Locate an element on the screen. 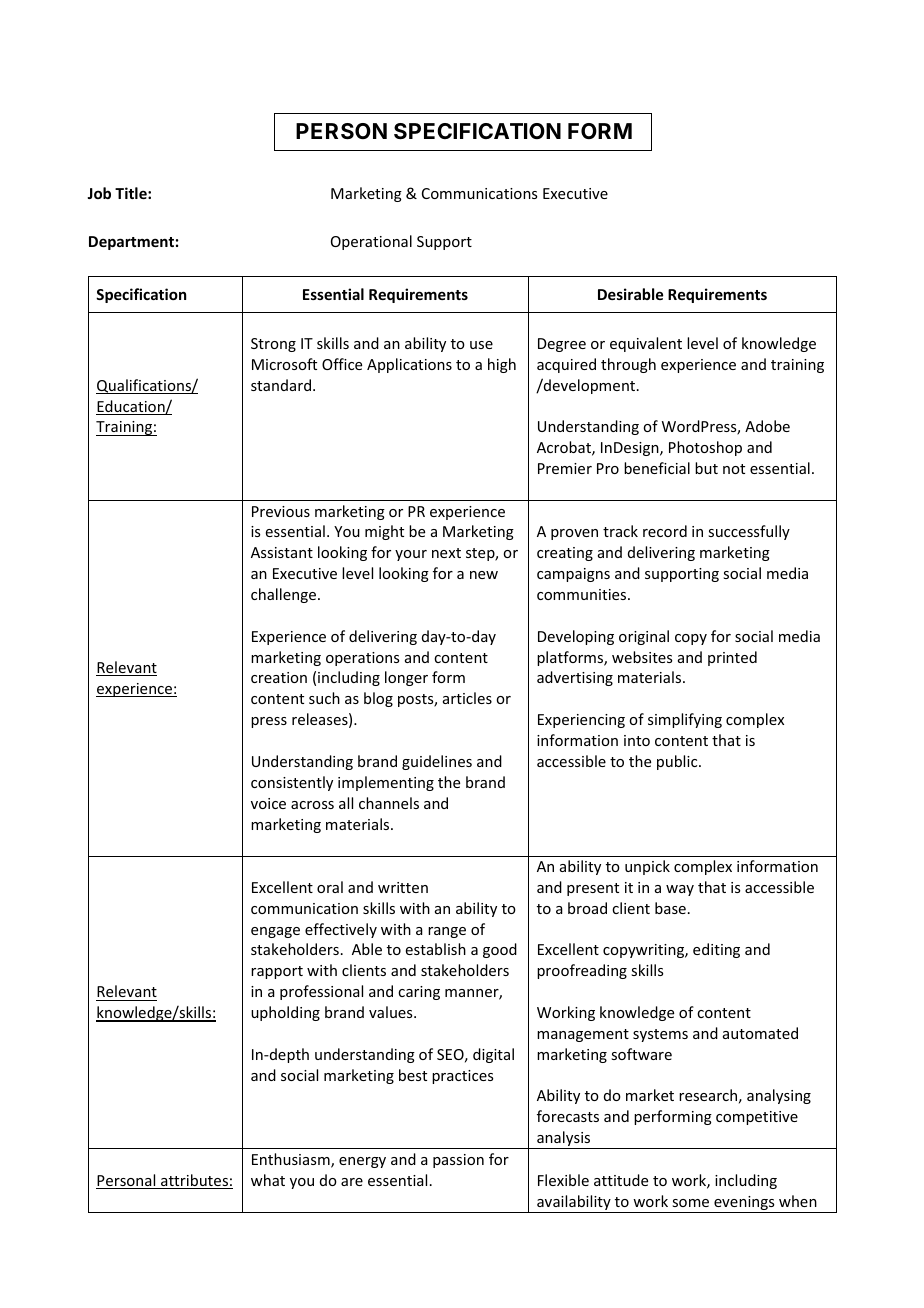 The height and width of the screenshot is (1308, 924). Operational is located at coordinates (371, 242).
